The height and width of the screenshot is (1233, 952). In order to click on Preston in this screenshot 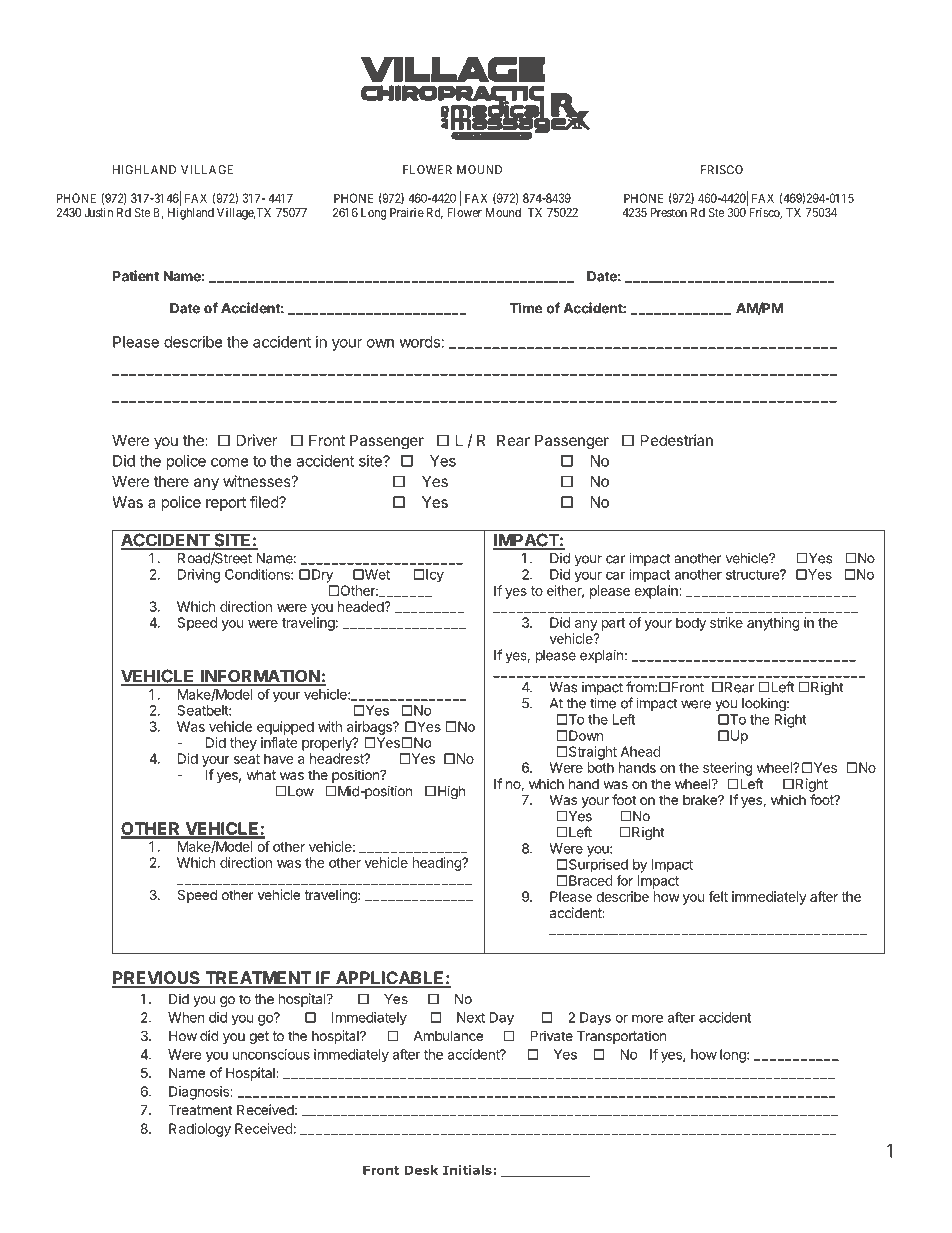, I will do `click(669, 212)`.
